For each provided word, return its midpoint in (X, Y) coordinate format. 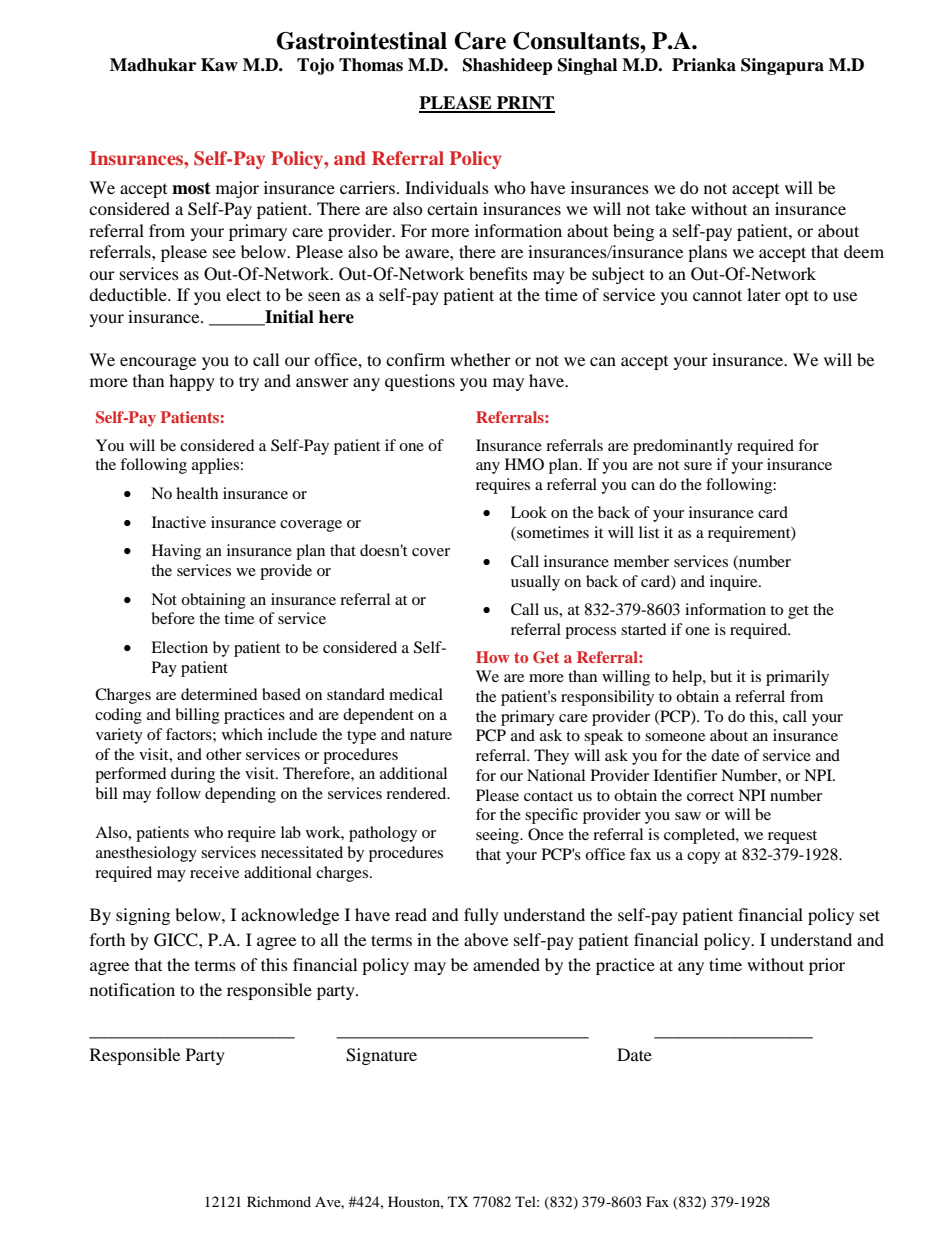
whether (480, 359)
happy (192, 382)
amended (506, 964)
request (792, 837)
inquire (735, 583)
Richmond (279, 1201)
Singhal (587, 66)
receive (214, 872)
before (173, 618)
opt (797, 297)
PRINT (525, 104)
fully (481, 916)
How (493, 657)
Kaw (219, 65)
